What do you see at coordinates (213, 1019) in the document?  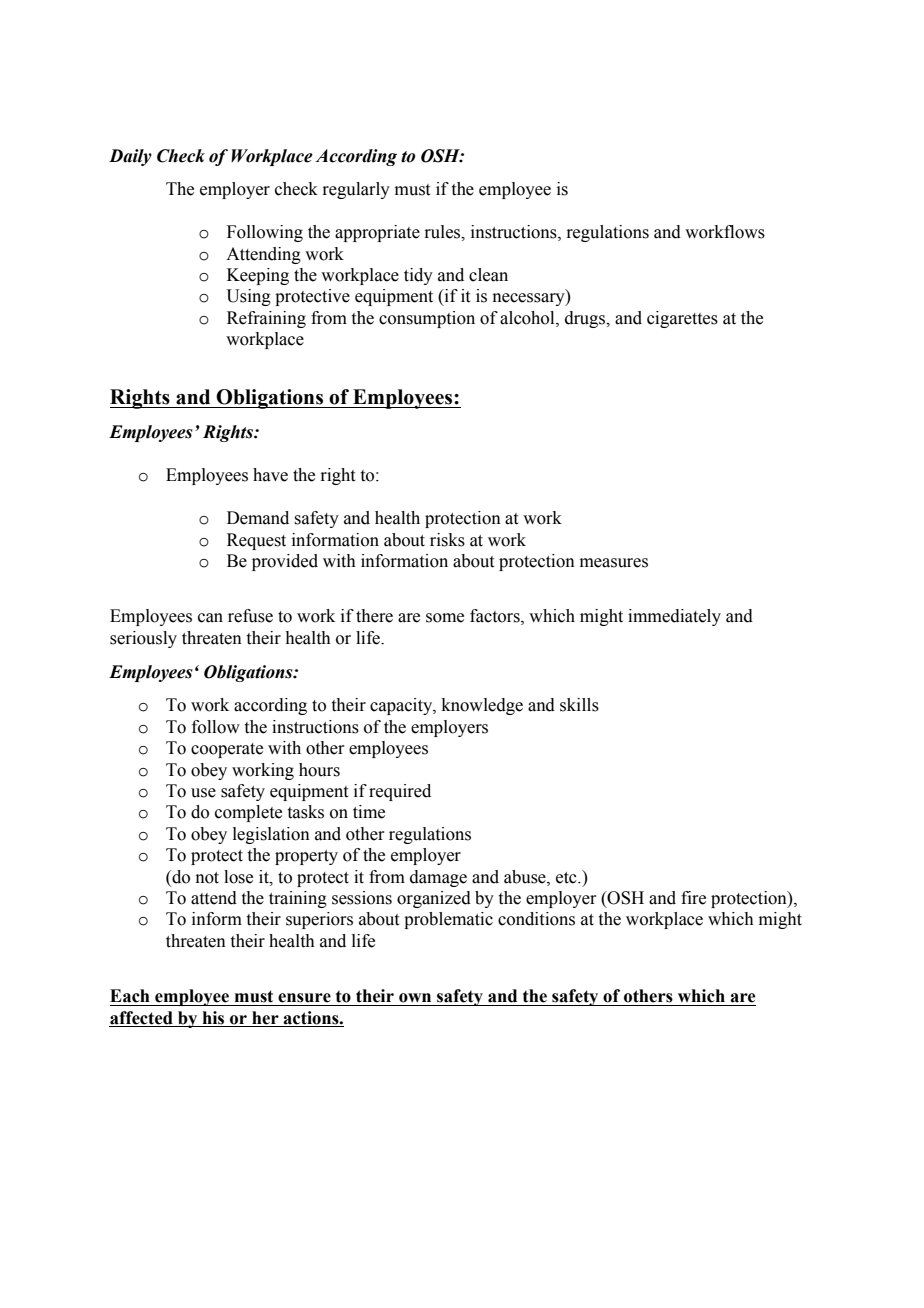 I see `his` at bounding box center [213, 1019].
